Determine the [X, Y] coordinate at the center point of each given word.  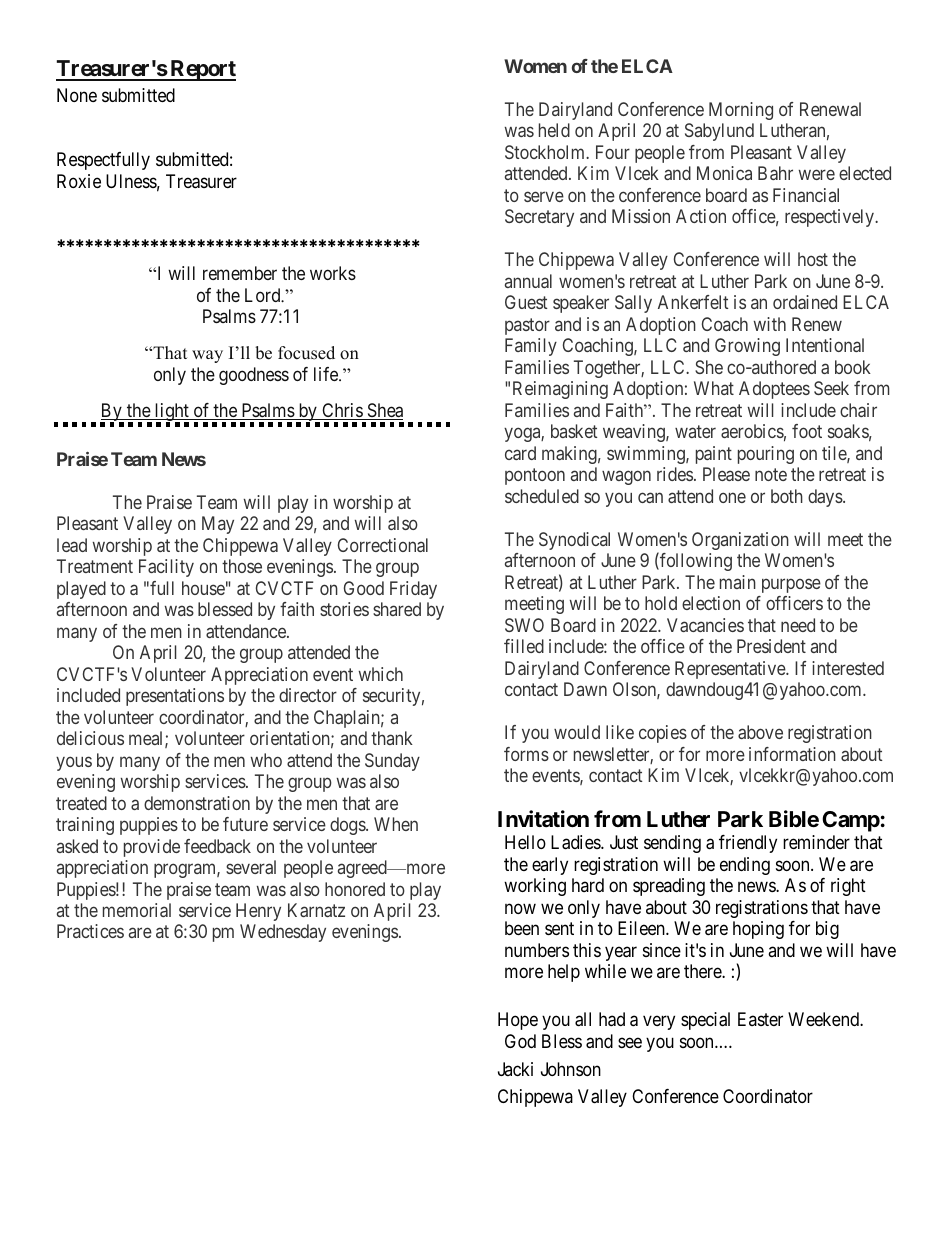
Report [202, 70]
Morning [741, 111]
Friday [413, 590]
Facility [166, 568]
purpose [791, 585]
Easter [760, 1019]
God [520, 1041]
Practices [90, 931]
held [554, 130]
